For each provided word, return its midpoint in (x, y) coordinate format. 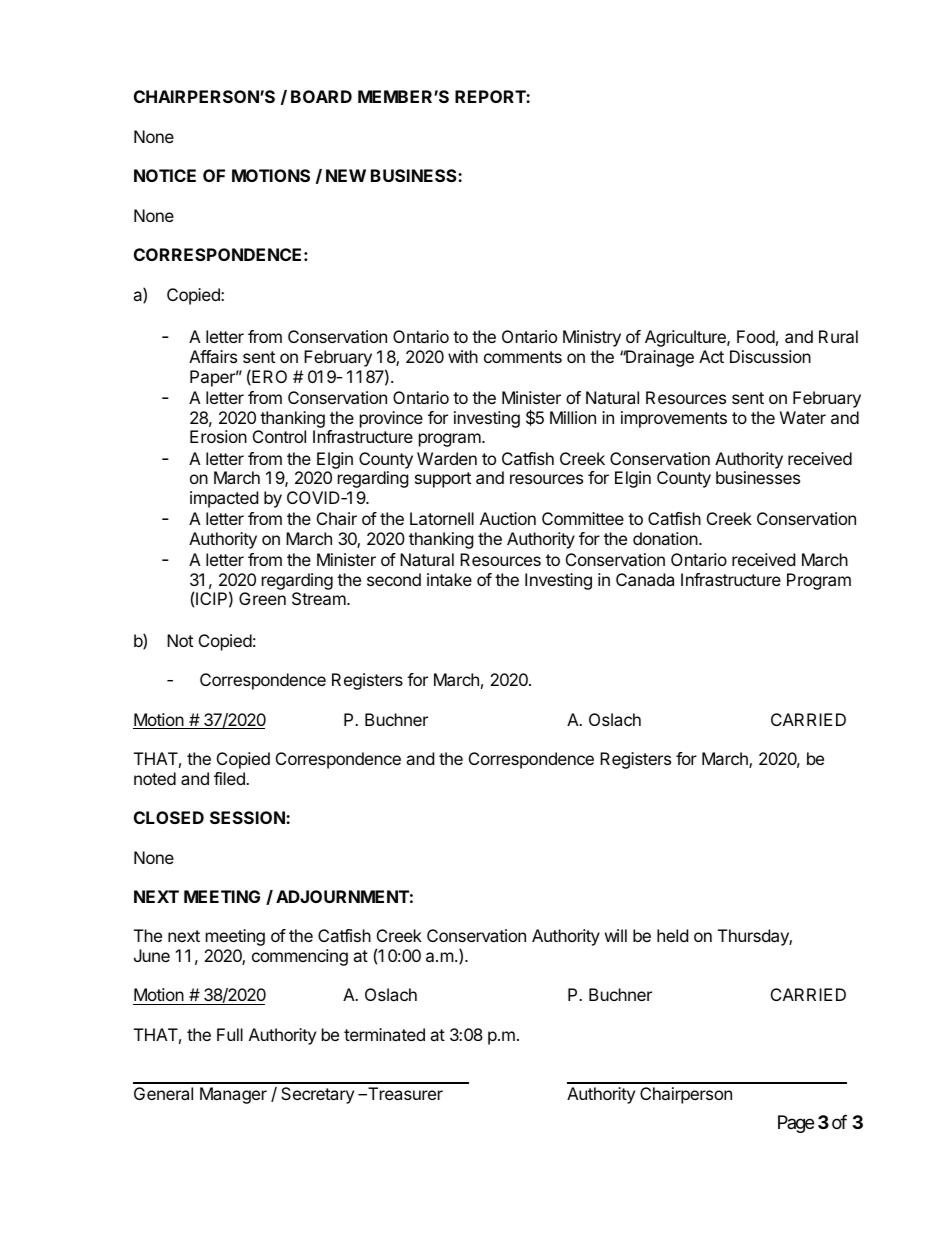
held (672, 935)
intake (449, 579)
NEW (346, 175)
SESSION (248, 817)
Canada (645, 579)
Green (262, 598)
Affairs (213, 356)
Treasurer (404, 1093)
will (616, 935)
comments (523, 357)
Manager (233, 1095)
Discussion (770, 356)
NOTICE (165, 175)
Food (756, 336)
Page (796, 1124)
